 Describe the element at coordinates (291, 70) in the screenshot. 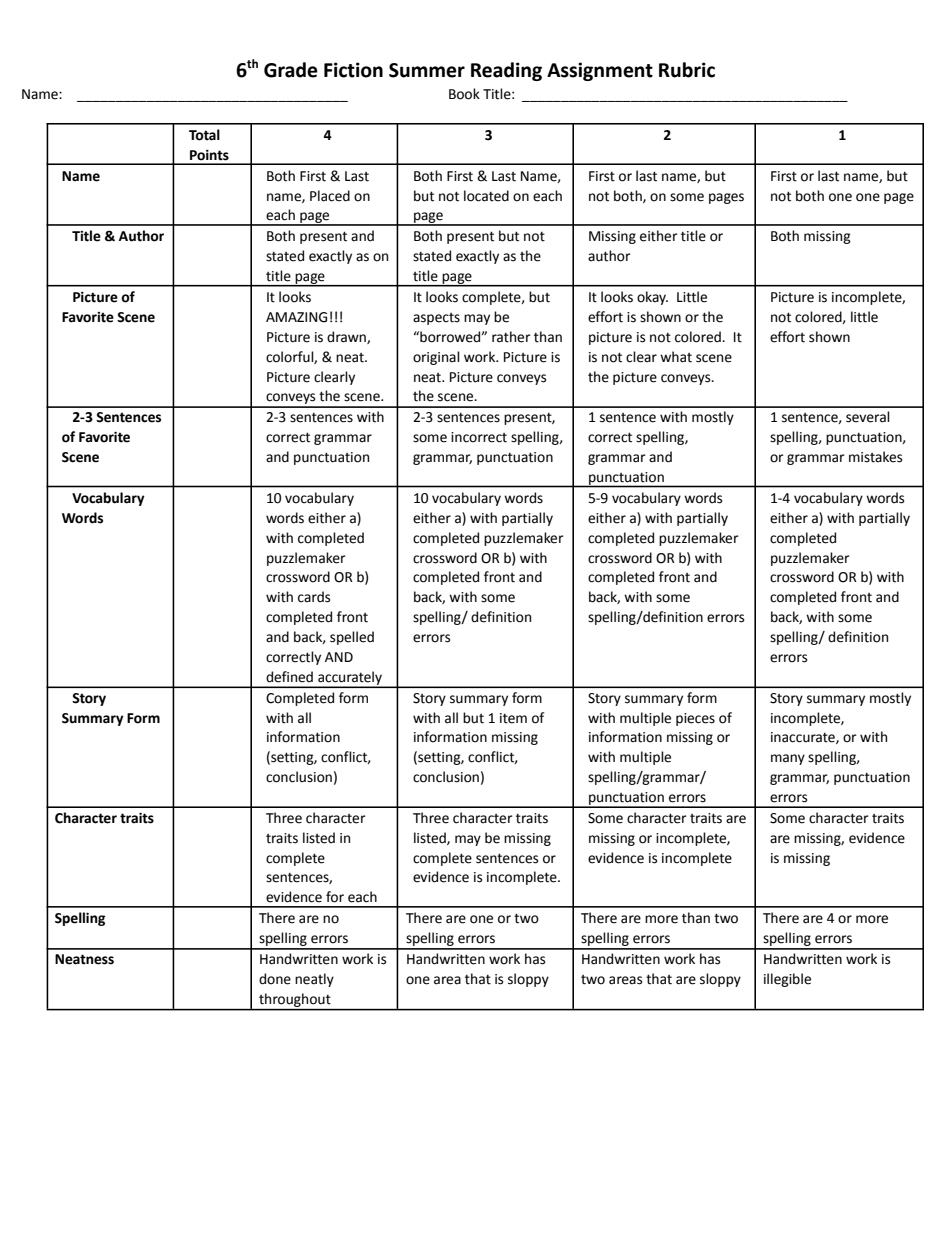

I see `Grade` at that location.
